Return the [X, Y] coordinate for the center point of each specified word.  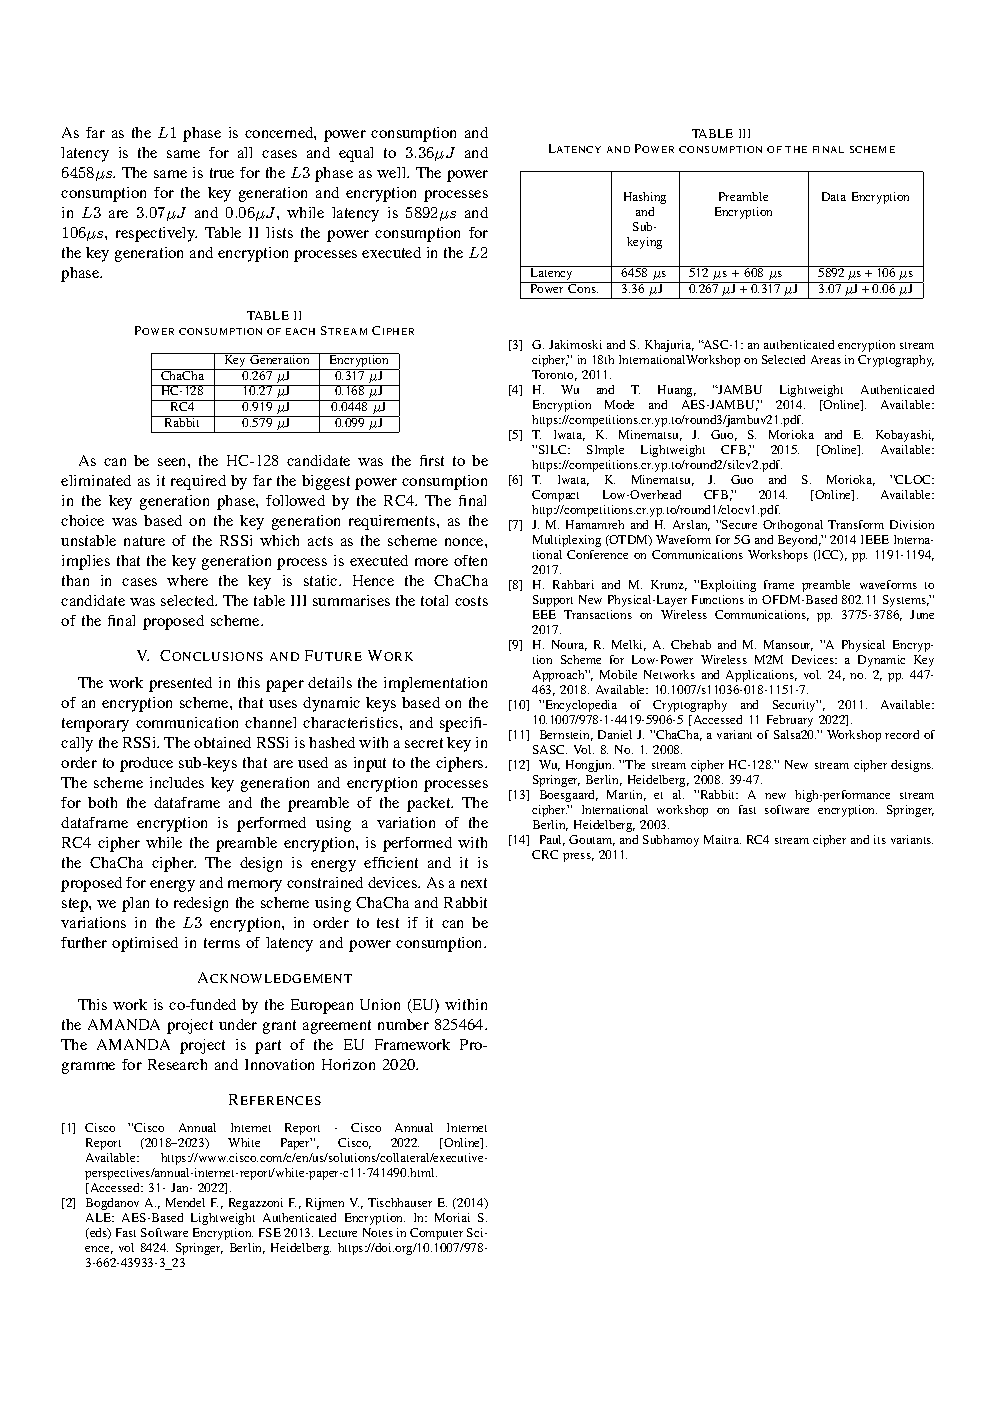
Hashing [645, 198]
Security [795, 706]
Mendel [185, 1202]
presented [180, 684]
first [432, 460]
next [474, 883]
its [880, 839]
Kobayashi [905, 436]
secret [424, 743]
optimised [145, 944]
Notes [378, 1232]
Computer [436, 1234]
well [393, 172]
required [198, 482]
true [222, 173]
